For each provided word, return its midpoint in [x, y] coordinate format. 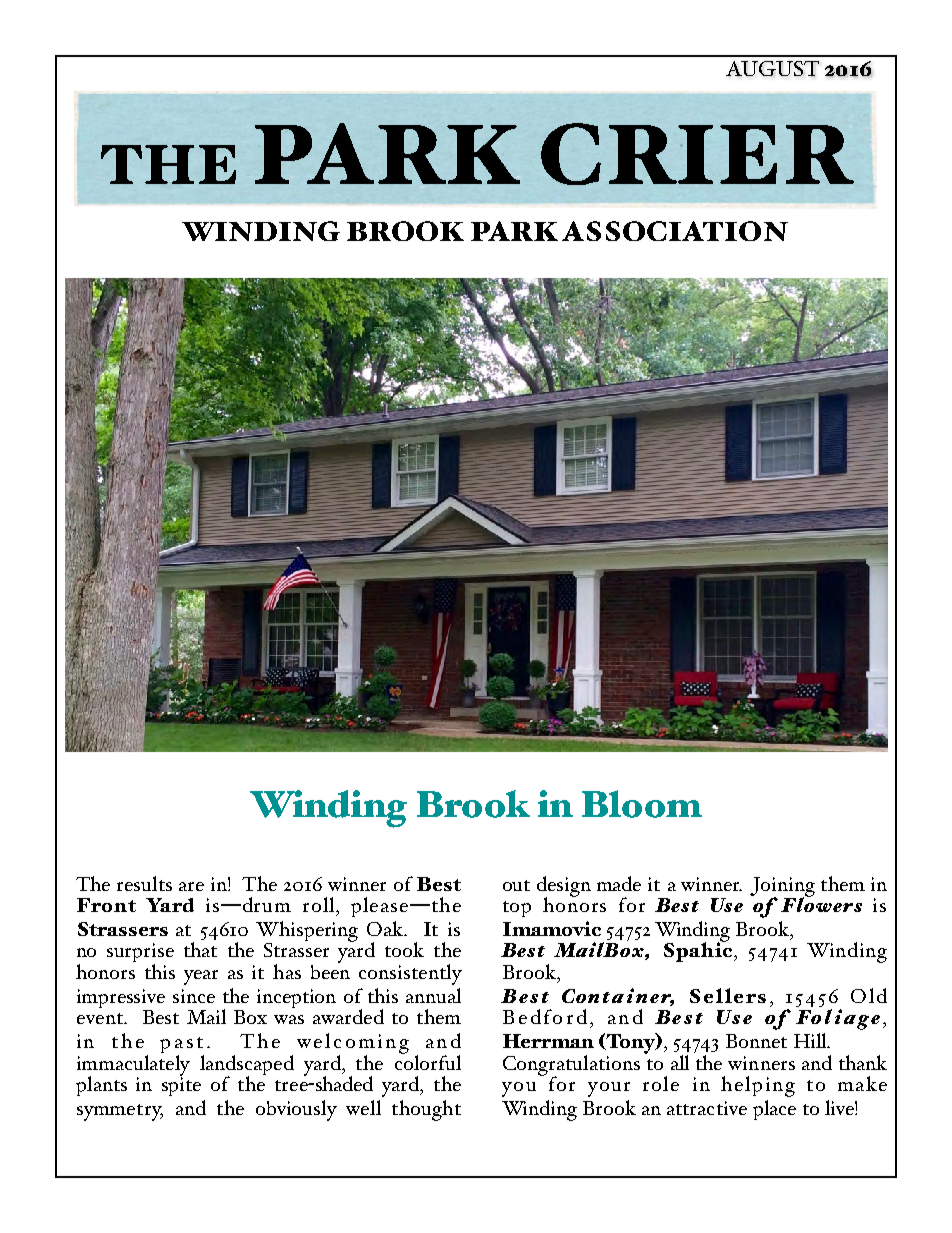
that [200, 949]
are [191, 886]
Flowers [821, 903]
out [516, 885]
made [619, 883]
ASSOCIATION [675, 231]
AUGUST [772, 68]
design [564, 887]
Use [727, 905]
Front [106, 905]
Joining [782, 888]
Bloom [642, 804]
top [517, 909]
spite [181, 1085]
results [144, 883]
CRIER [697, 154]
